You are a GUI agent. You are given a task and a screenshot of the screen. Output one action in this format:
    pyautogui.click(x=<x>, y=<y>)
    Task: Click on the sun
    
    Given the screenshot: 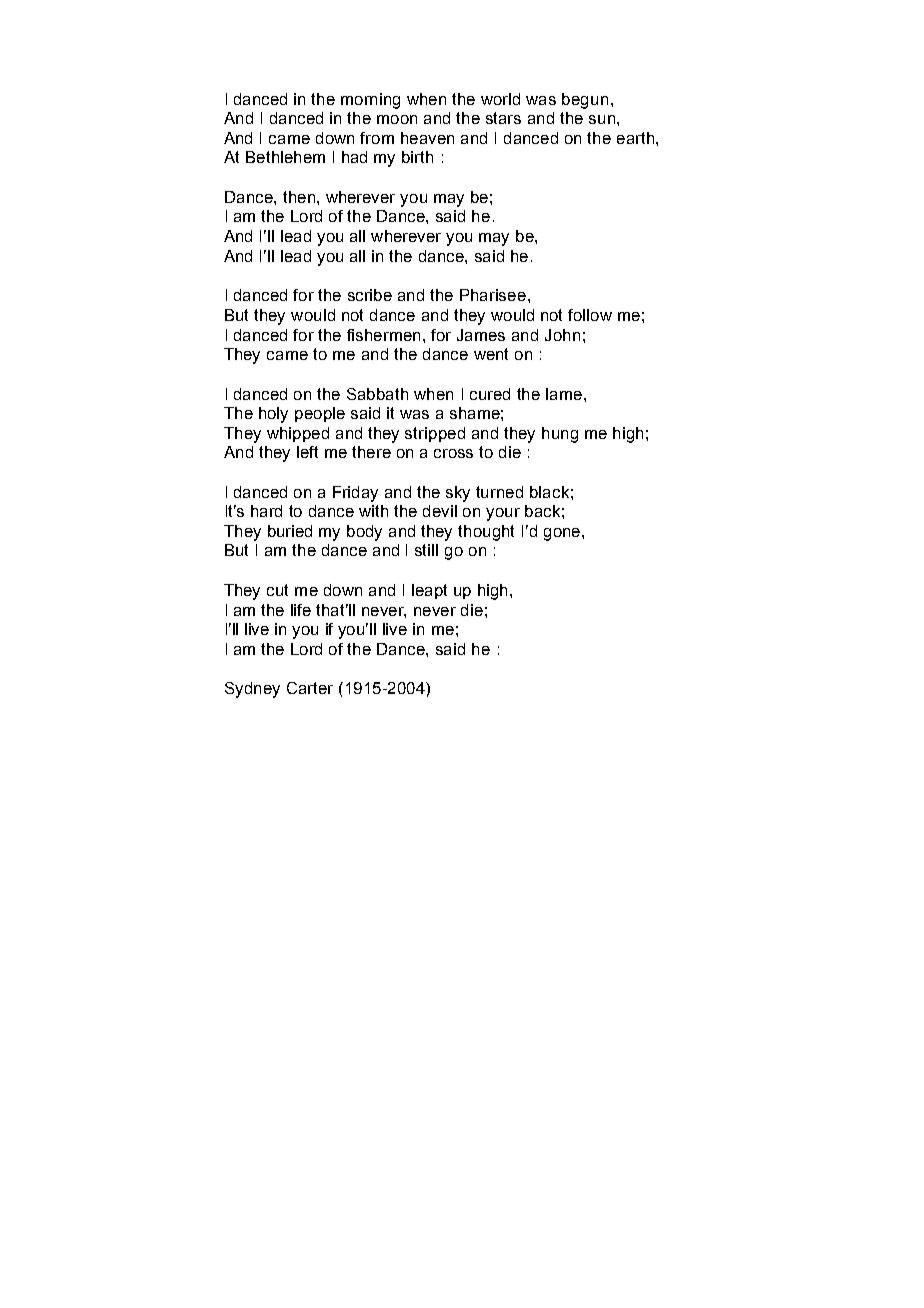 What is the action you would take?
    pyautogui.click(x=602, y=119)
